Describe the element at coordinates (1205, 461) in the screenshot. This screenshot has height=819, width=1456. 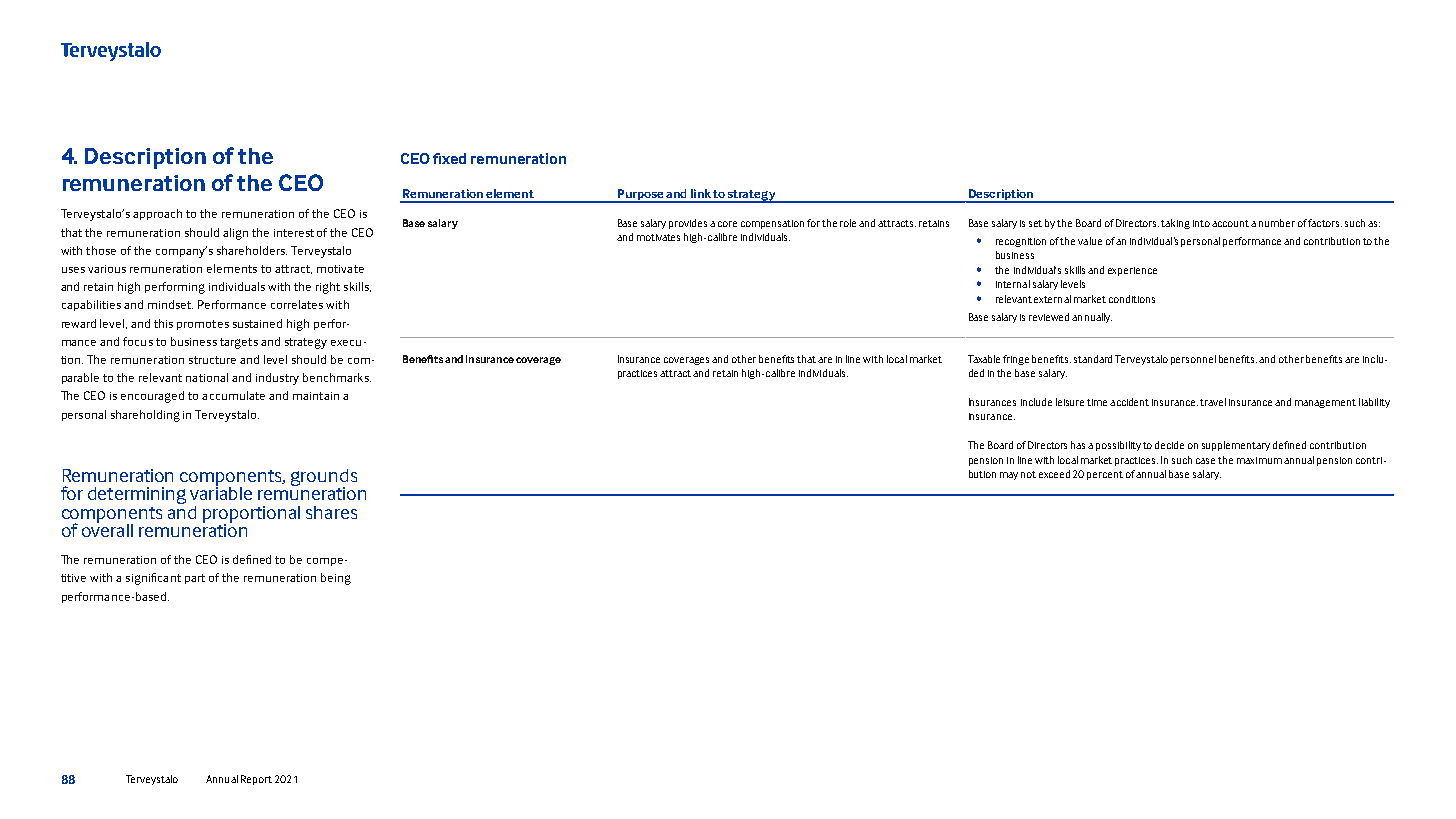
I see `case` at that location.
